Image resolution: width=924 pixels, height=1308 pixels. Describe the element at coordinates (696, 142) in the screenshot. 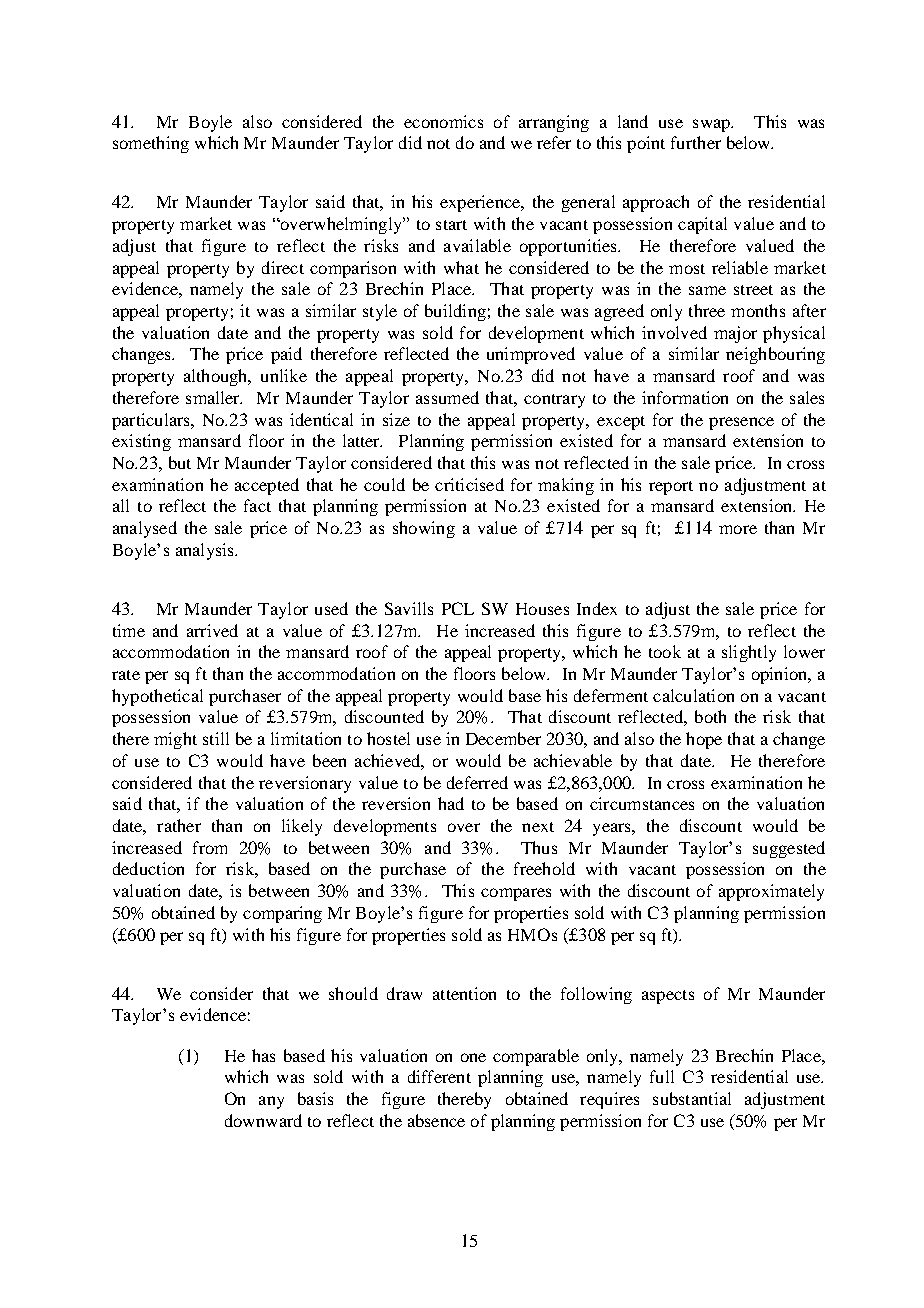

I see `further` at that location.
